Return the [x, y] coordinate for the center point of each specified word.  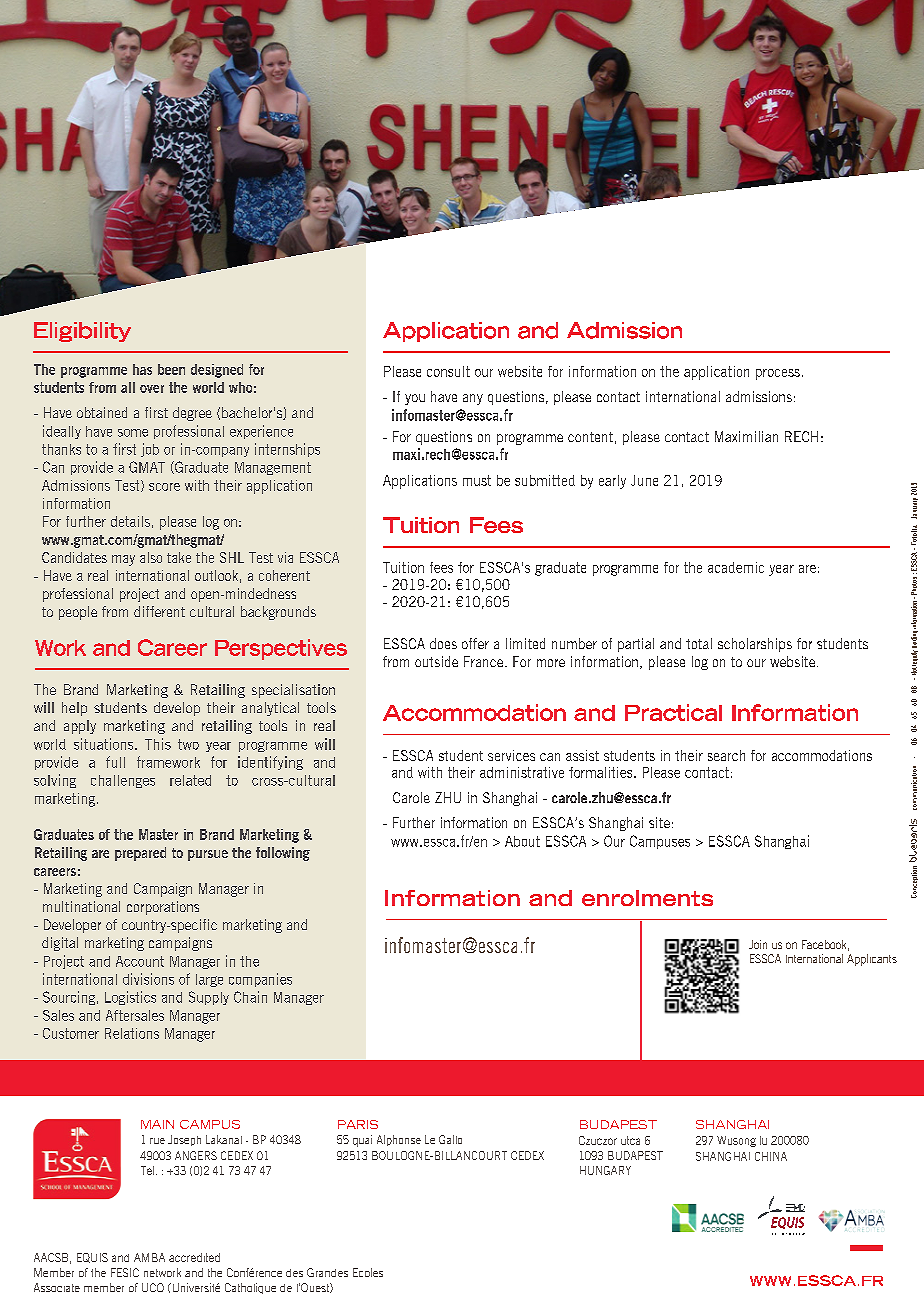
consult [448, 371]
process [778, 374]
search [726, 755]
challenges [123, 781]
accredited [194, 1257]
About [522, 841]
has [142, 369]
